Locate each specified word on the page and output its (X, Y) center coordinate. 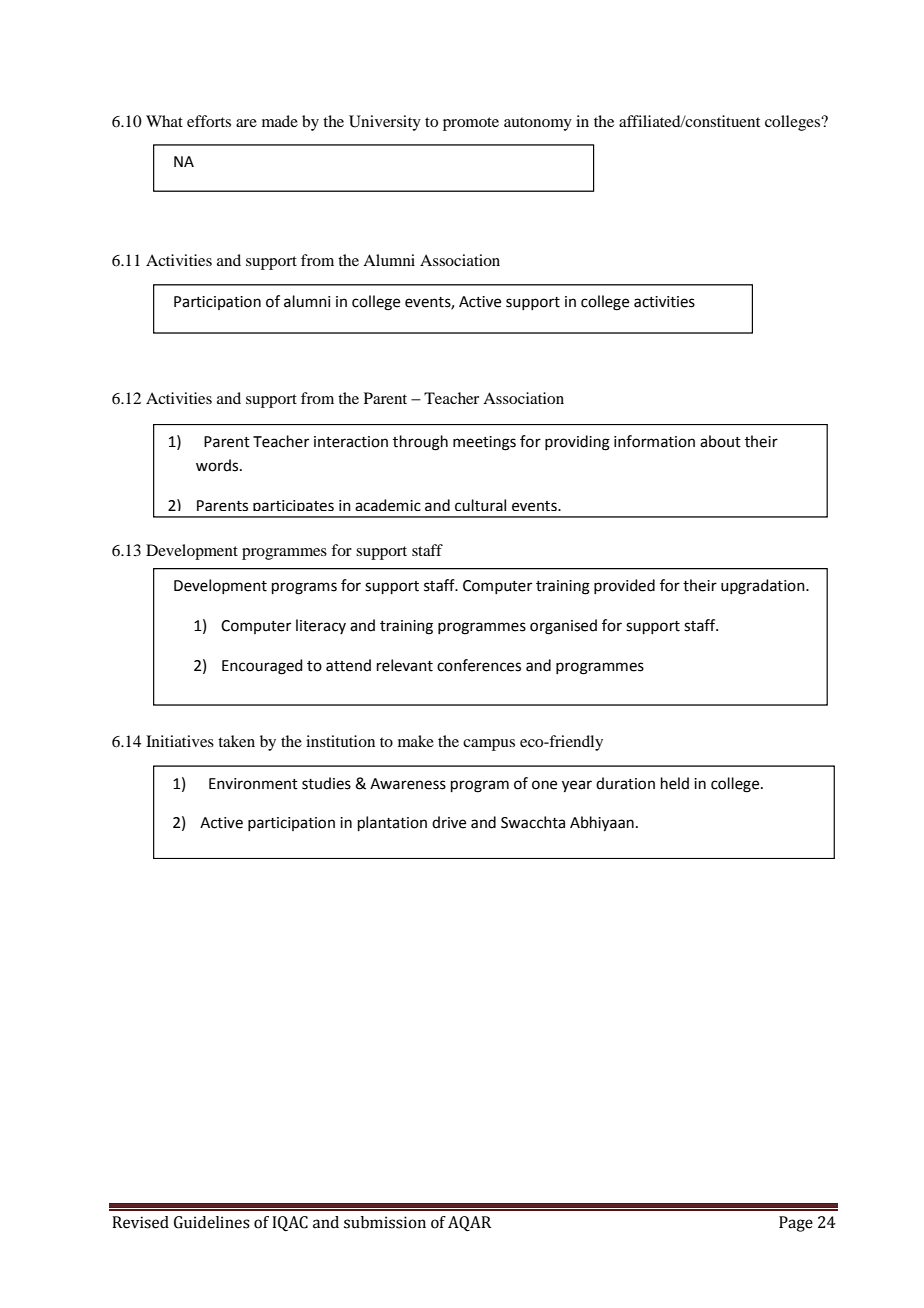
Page (796, 1224)
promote (471, 124)
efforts (209, 121)
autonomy (538, 124)
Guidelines (212, 1222)
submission (385, 1222)
